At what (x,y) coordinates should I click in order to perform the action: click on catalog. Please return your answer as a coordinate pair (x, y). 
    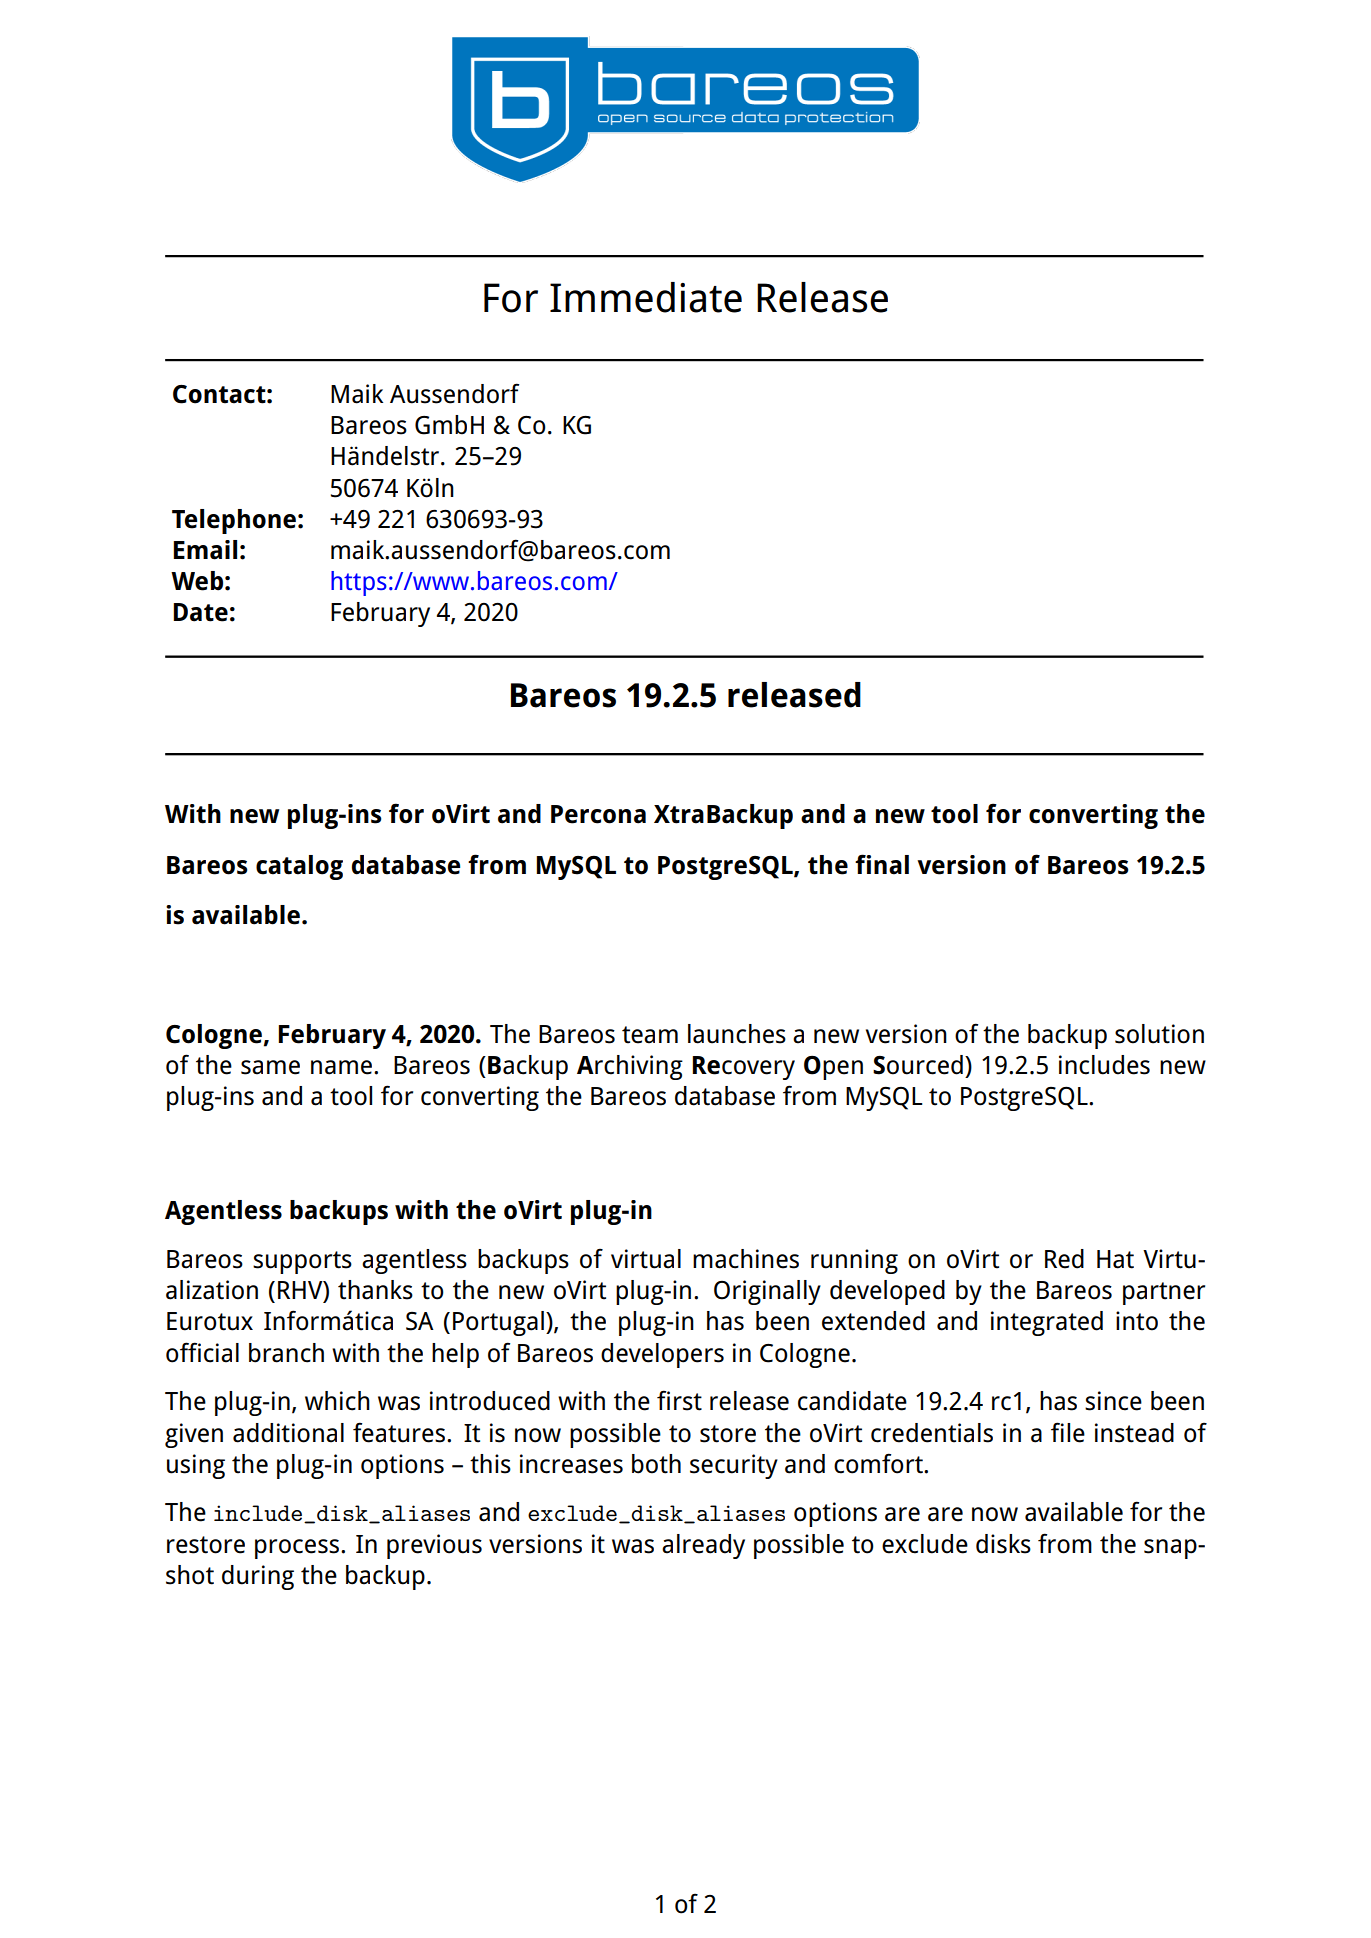
    Looking at the image, I should click on (299, 867).
